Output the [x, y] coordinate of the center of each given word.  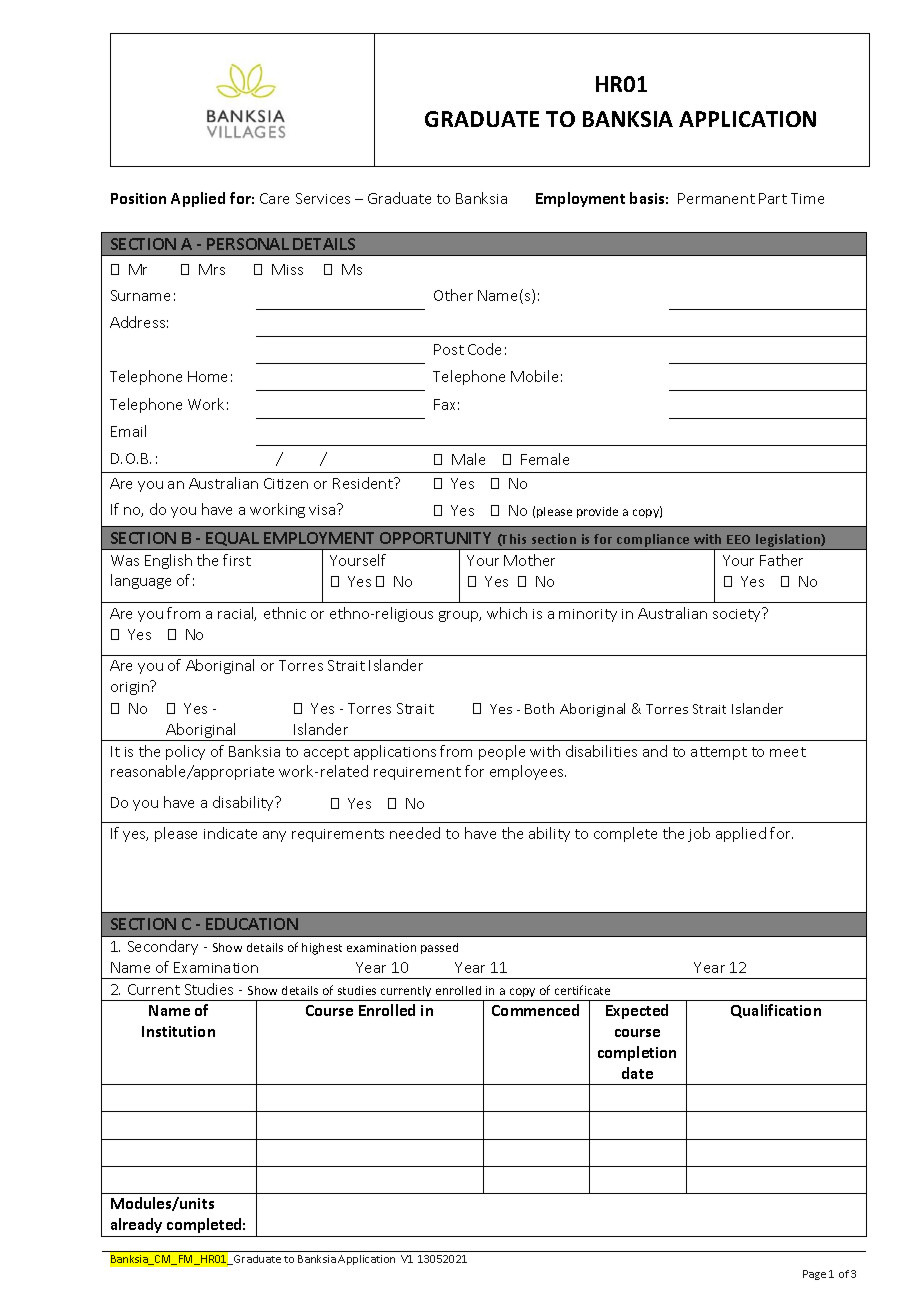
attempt [719, 753]
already [136, 1225]
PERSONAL [248, 244]
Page [814, 1275]
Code [484, 349]
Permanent [716, 198]
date [637, 1073]
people [502, 752]
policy [185, 752]
